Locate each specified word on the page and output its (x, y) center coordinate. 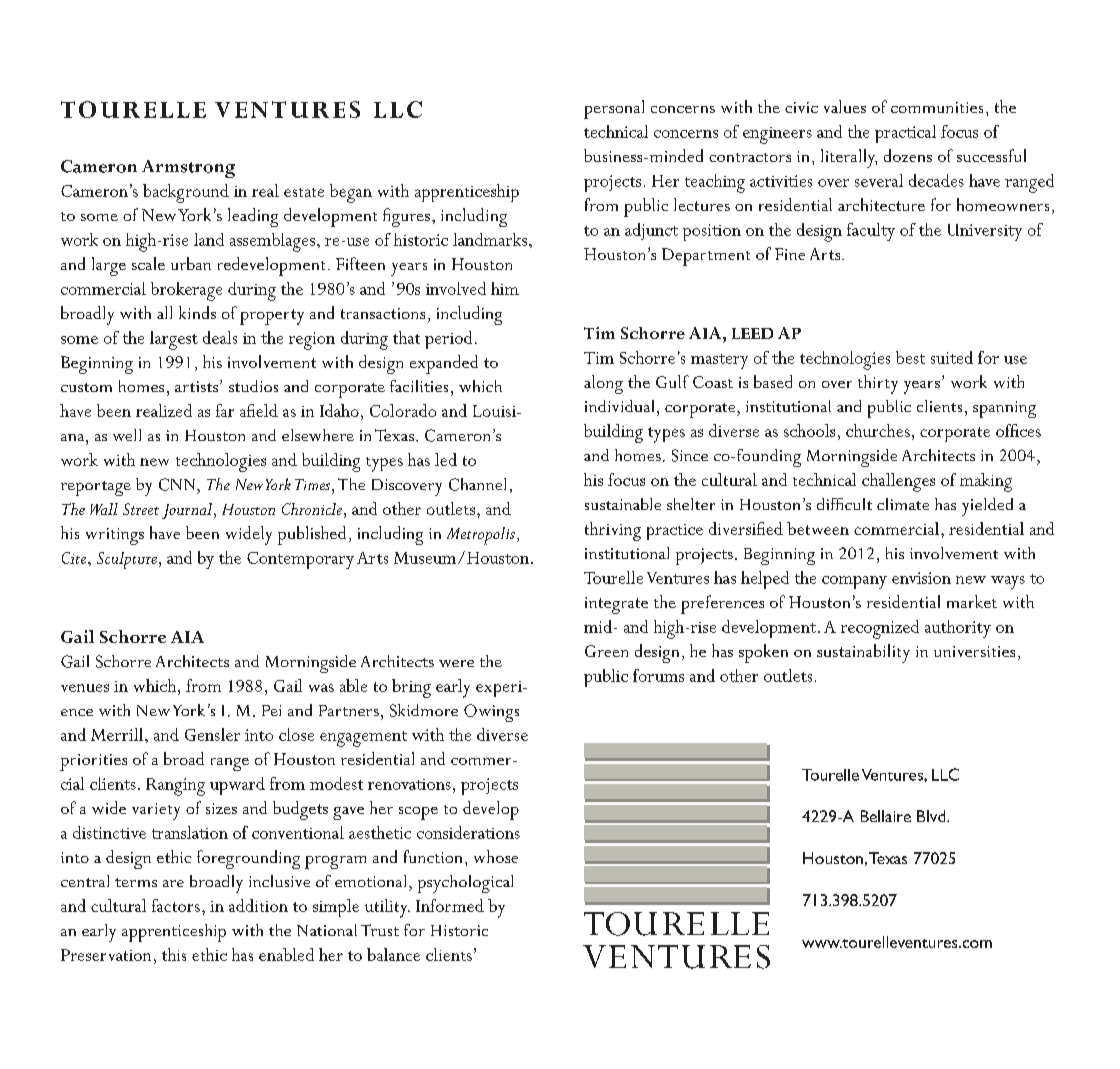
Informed (450, 905)
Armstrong (188, 169)
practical (905, 134)
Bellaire (886, 816)
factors (176, 905)
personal (614, 109)
